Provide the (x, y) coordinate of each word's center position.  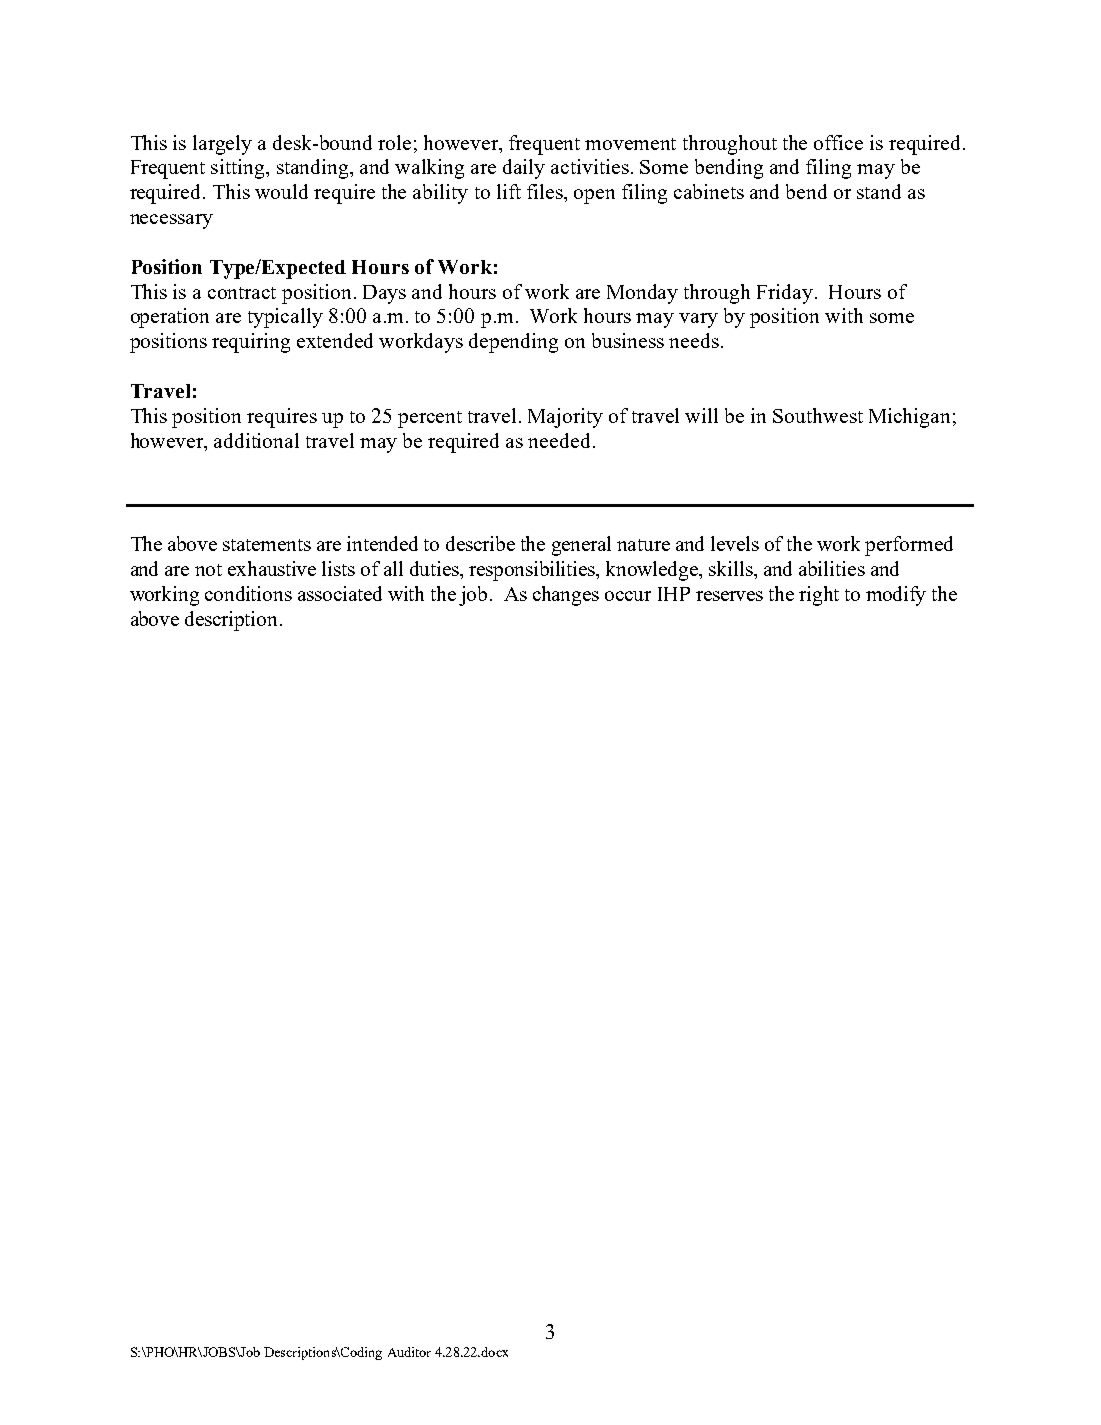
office (838, 142)
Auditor (409, 1352)
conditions (248, 593)
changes (566, 596)
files (546, 191)
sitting (239, 169)
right (819, 596)
